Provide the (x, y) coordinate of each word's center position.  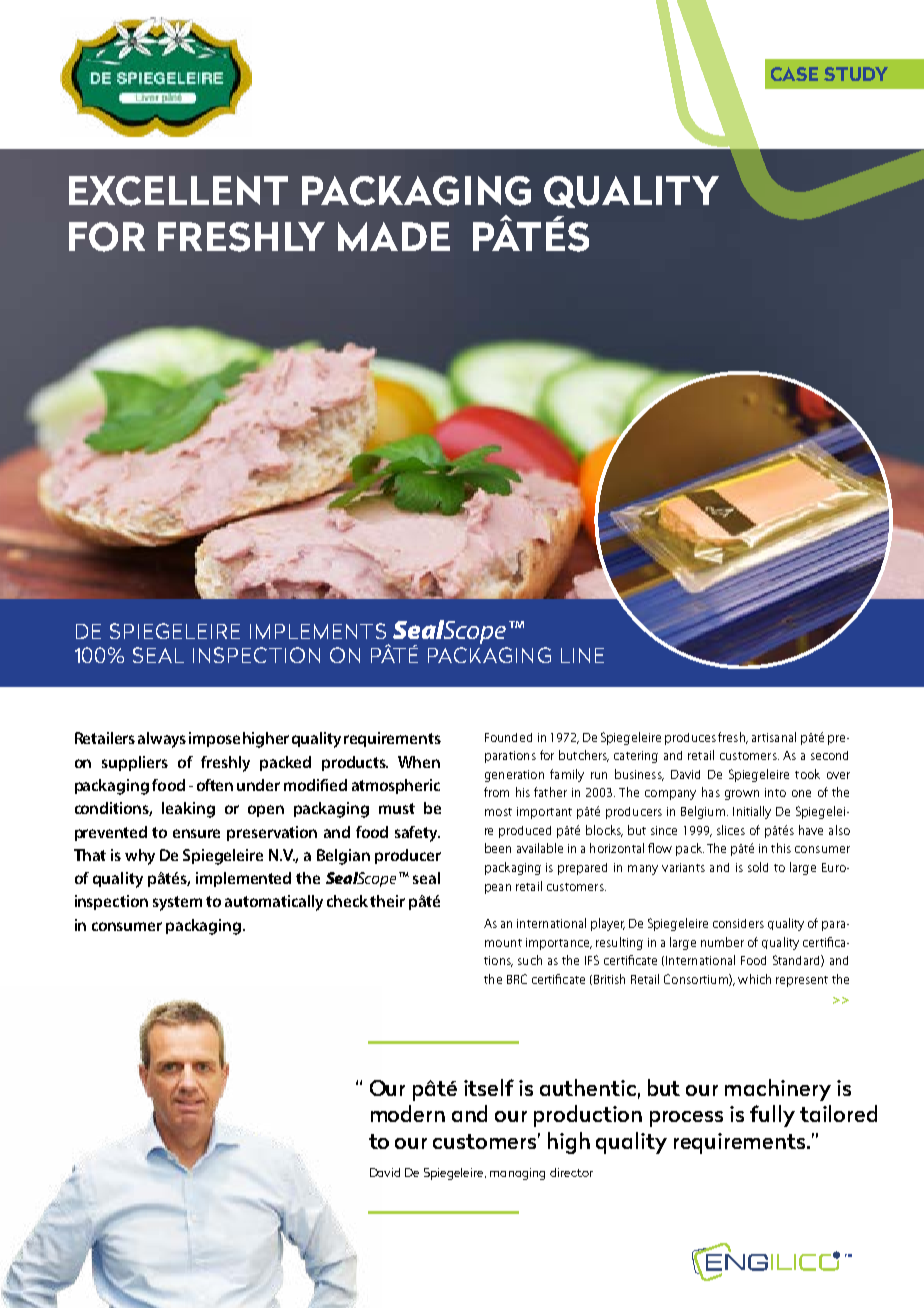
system (177, 903)
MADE (394, 236)
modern (408, 1113)
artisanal (774, 737)
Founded (508, 737)
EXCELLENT (178, 191)
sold (758, 867)
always (162, 740)
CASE (794, 74)
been (498, 848)
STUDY (856, 74)
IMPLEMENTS (318, 631)
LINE (582, 655)
